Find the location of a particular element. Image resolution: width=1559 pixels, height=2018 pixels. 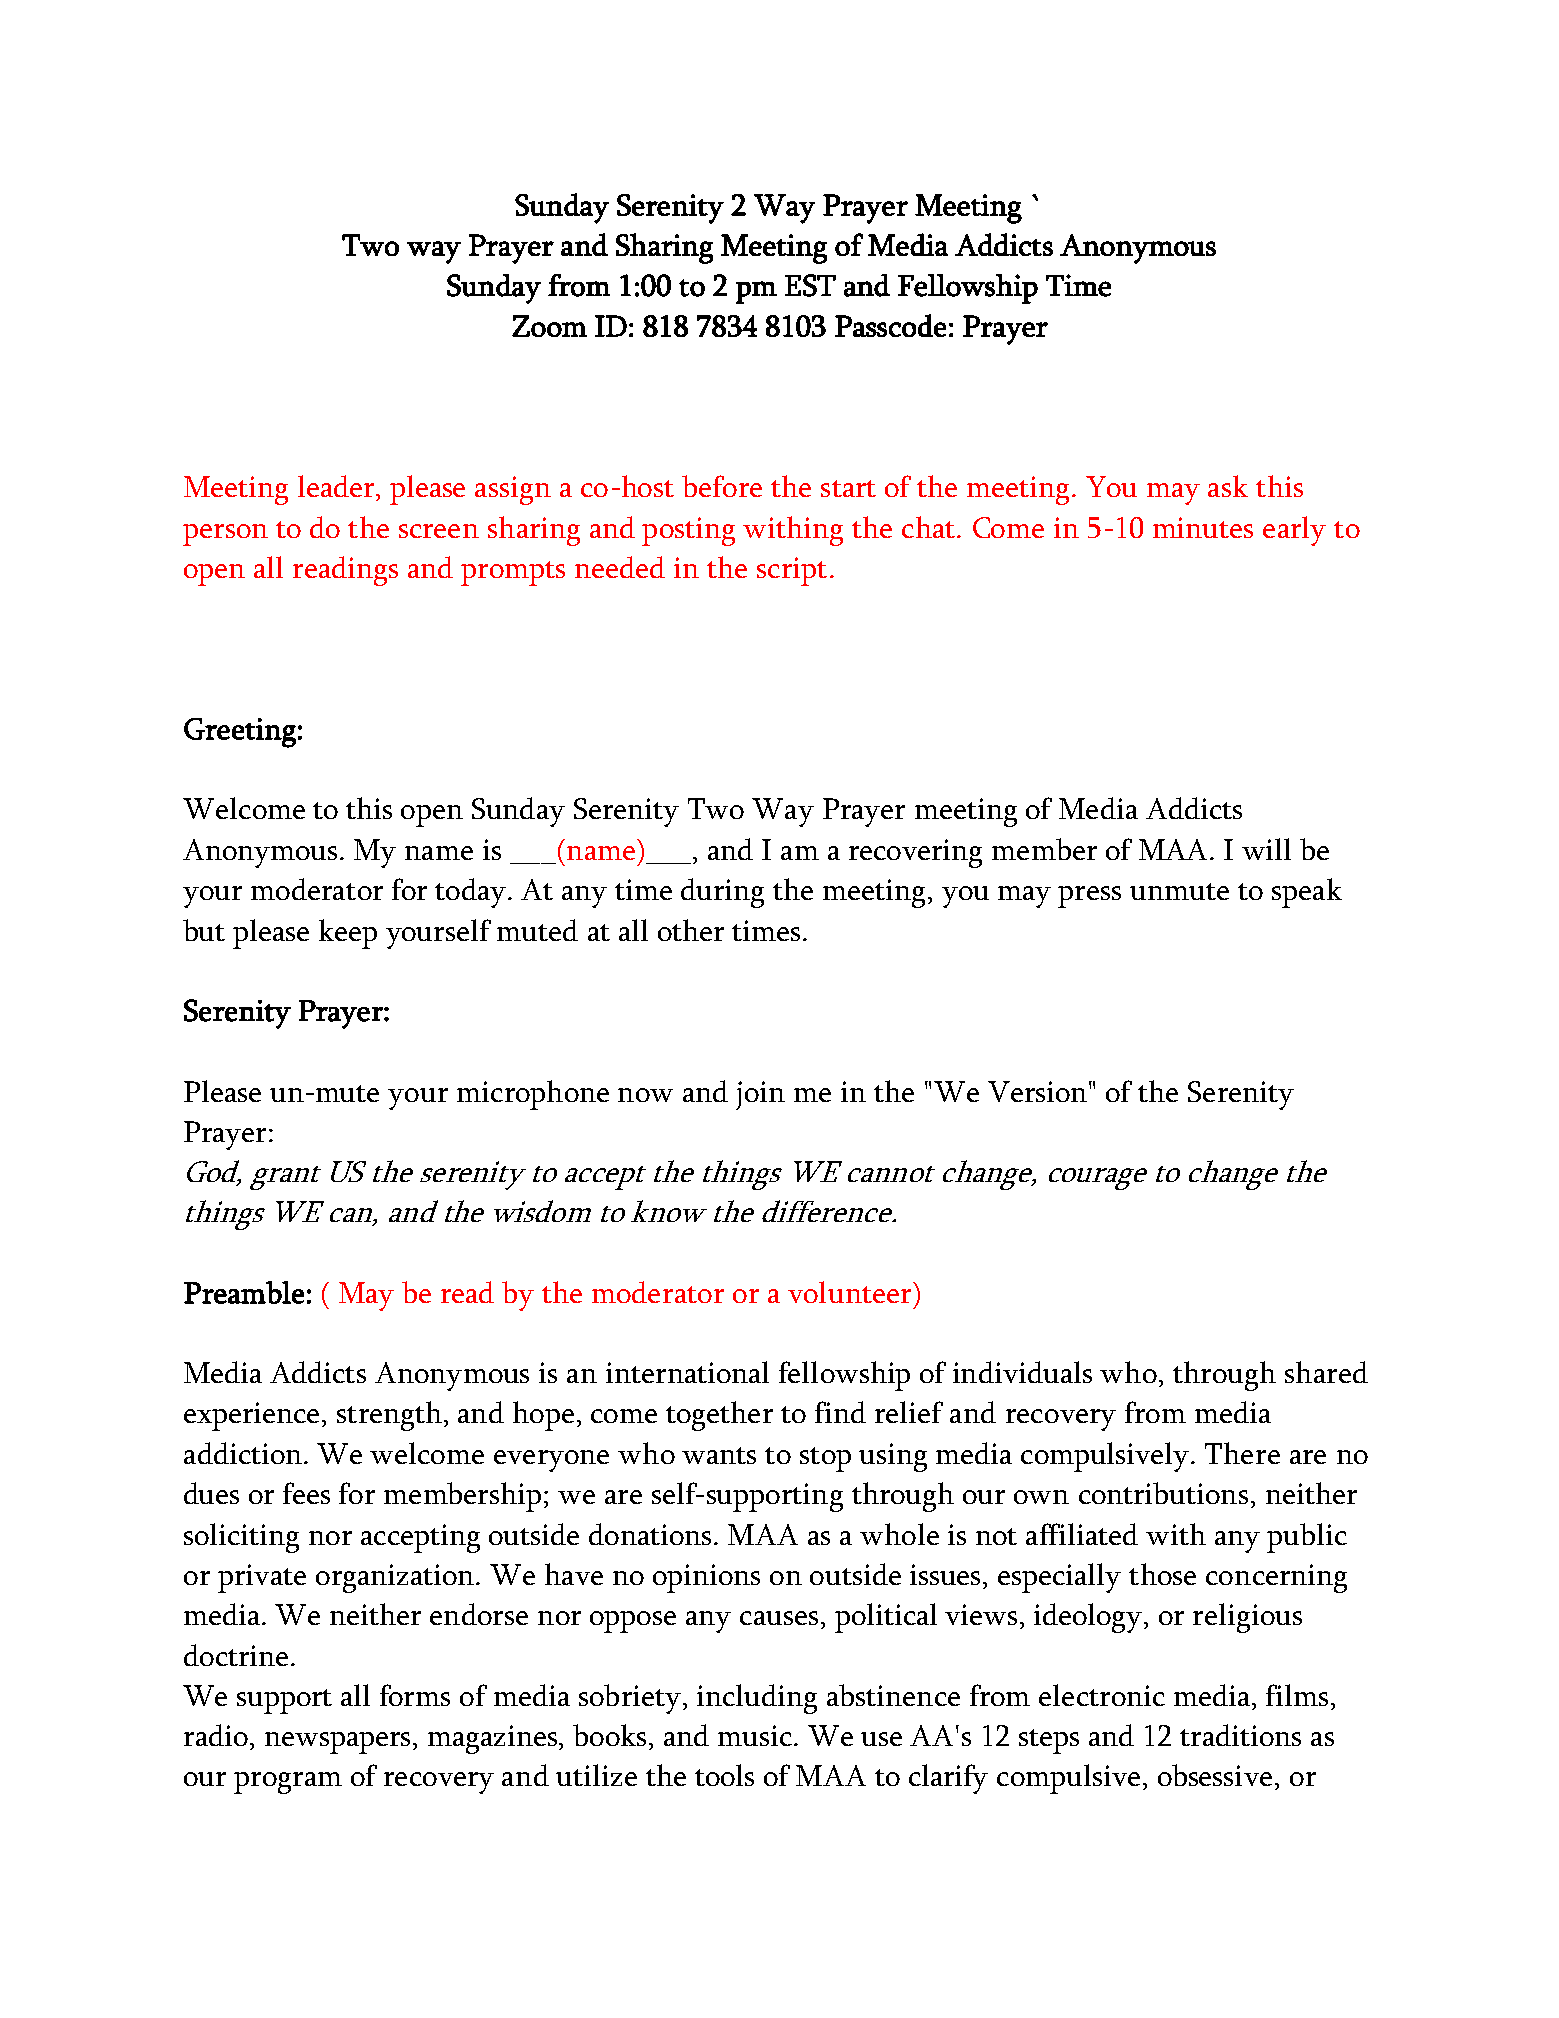

Zoom is located at coordinates (549, 326).
